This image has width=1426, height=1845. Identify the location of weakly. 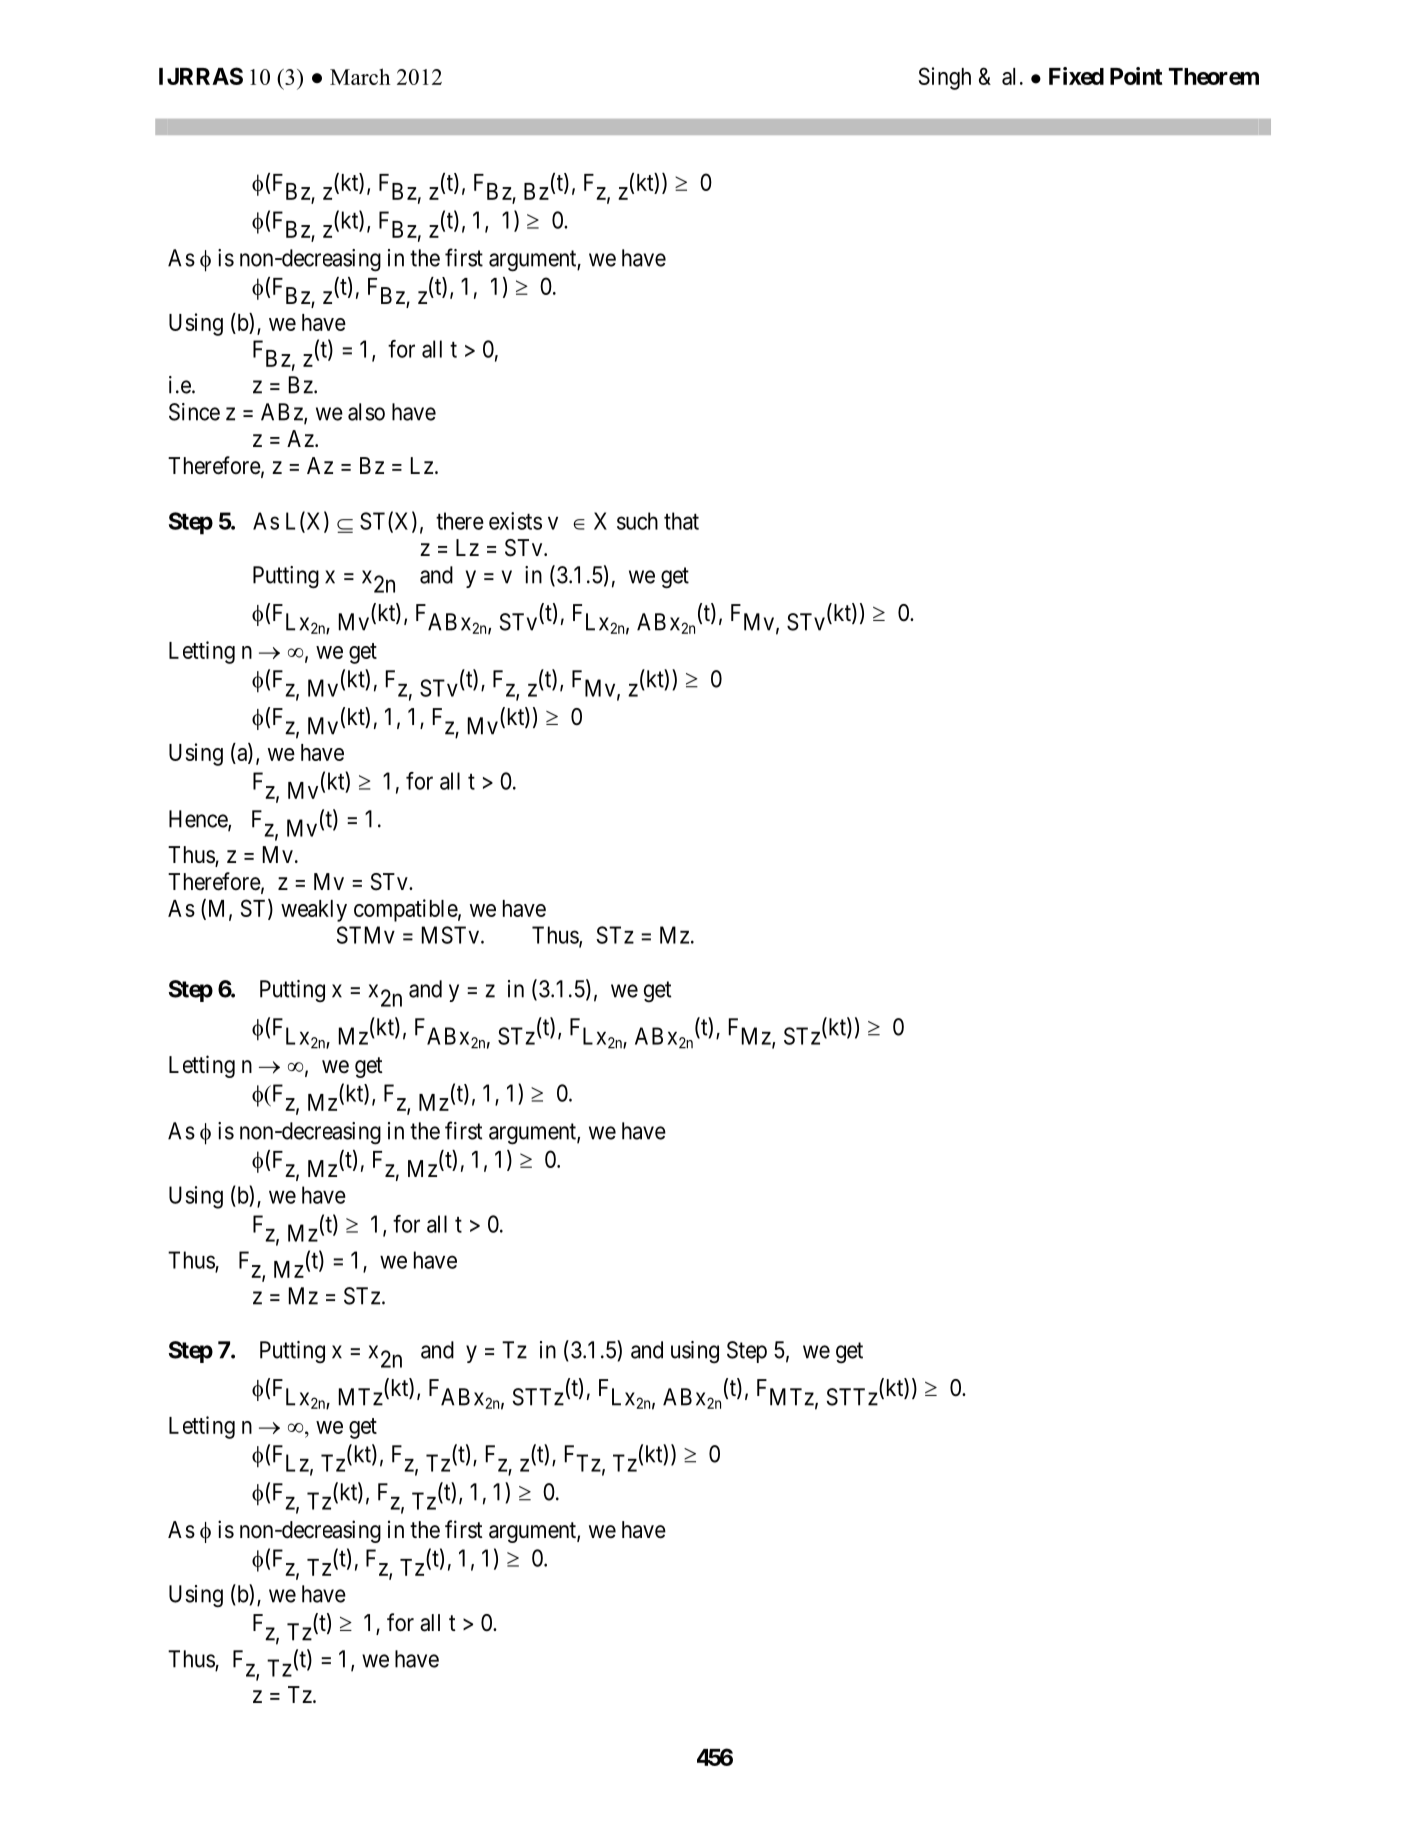
(314, 911).
